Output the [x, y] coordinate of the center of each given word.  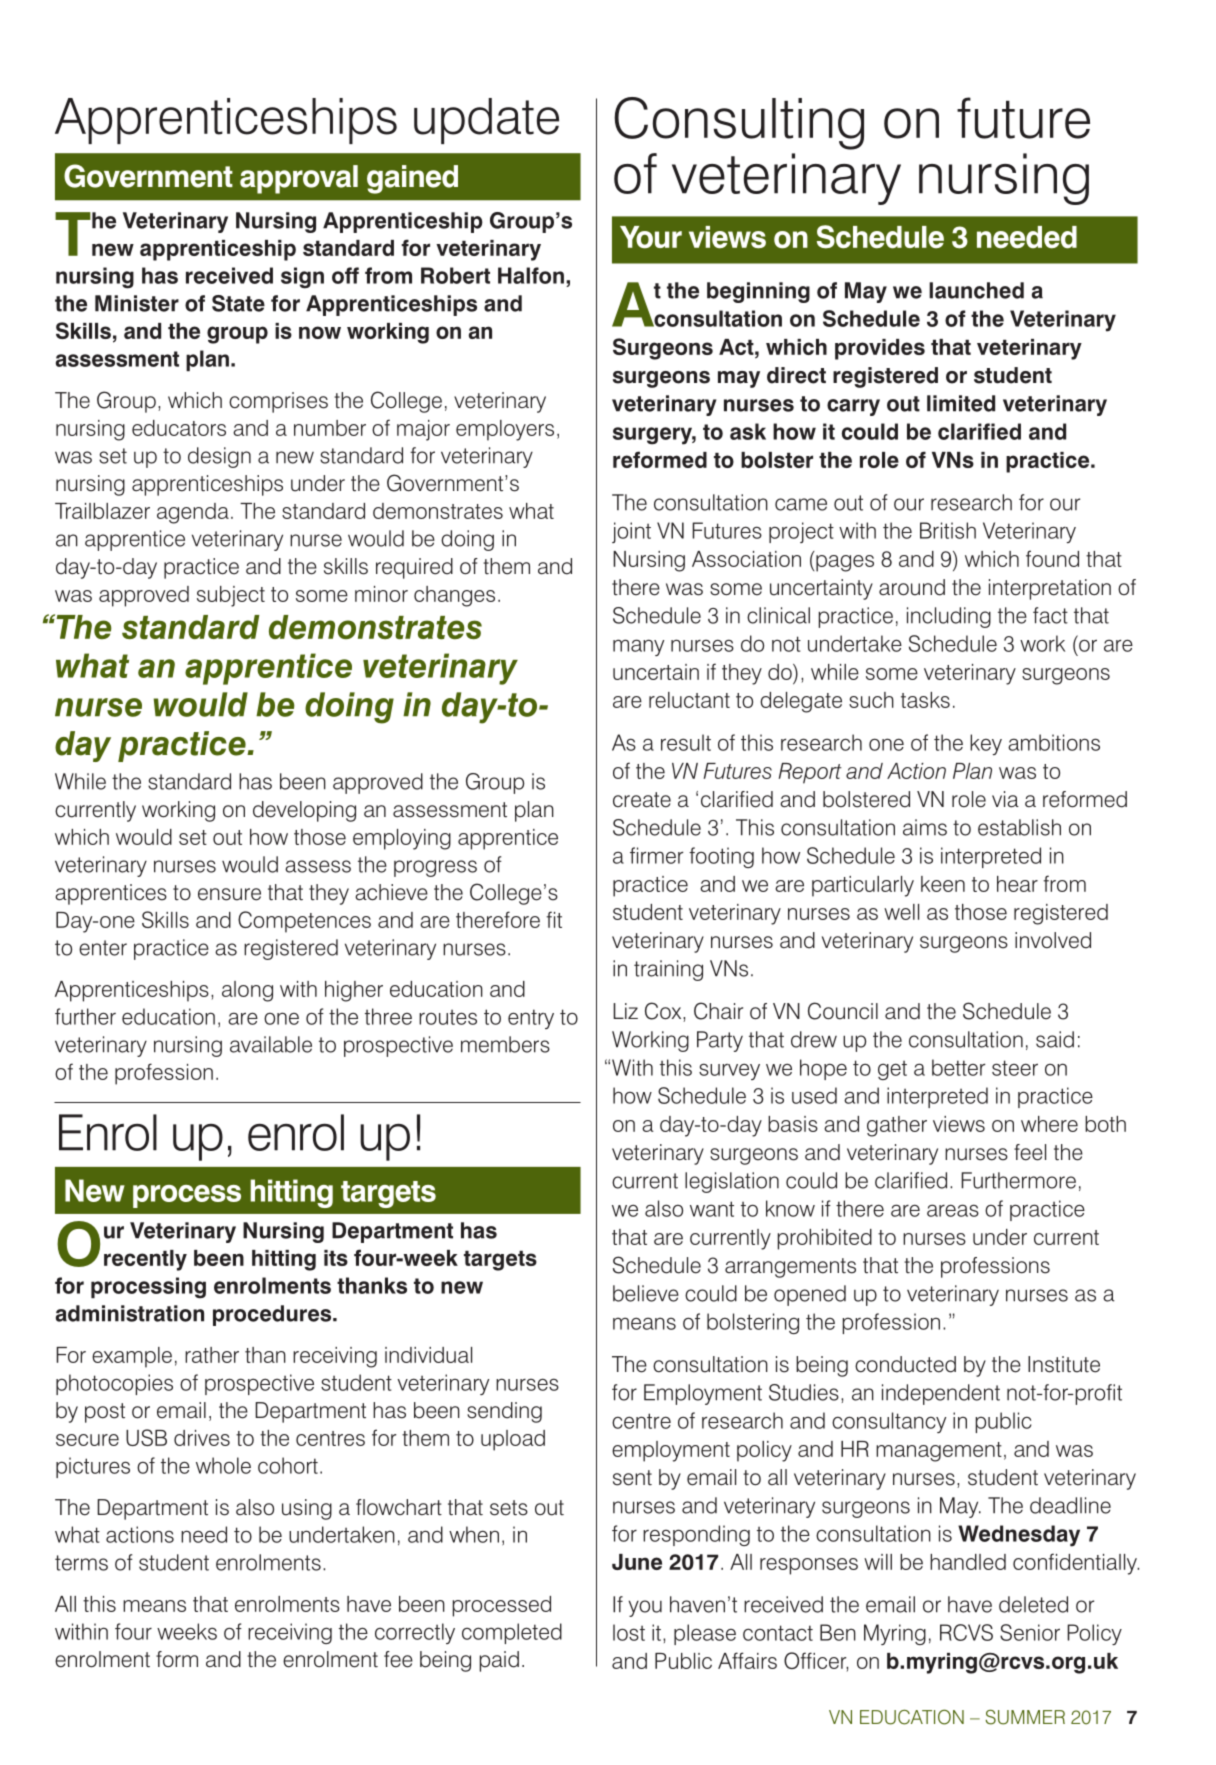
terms [81, 1563]
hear [1017, 884]
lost [629, 1632]
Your [651, 237]
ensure [229, 894]
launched [976, 290]
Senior [1030, 1632]
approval [299, 179]
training [668, 970]
